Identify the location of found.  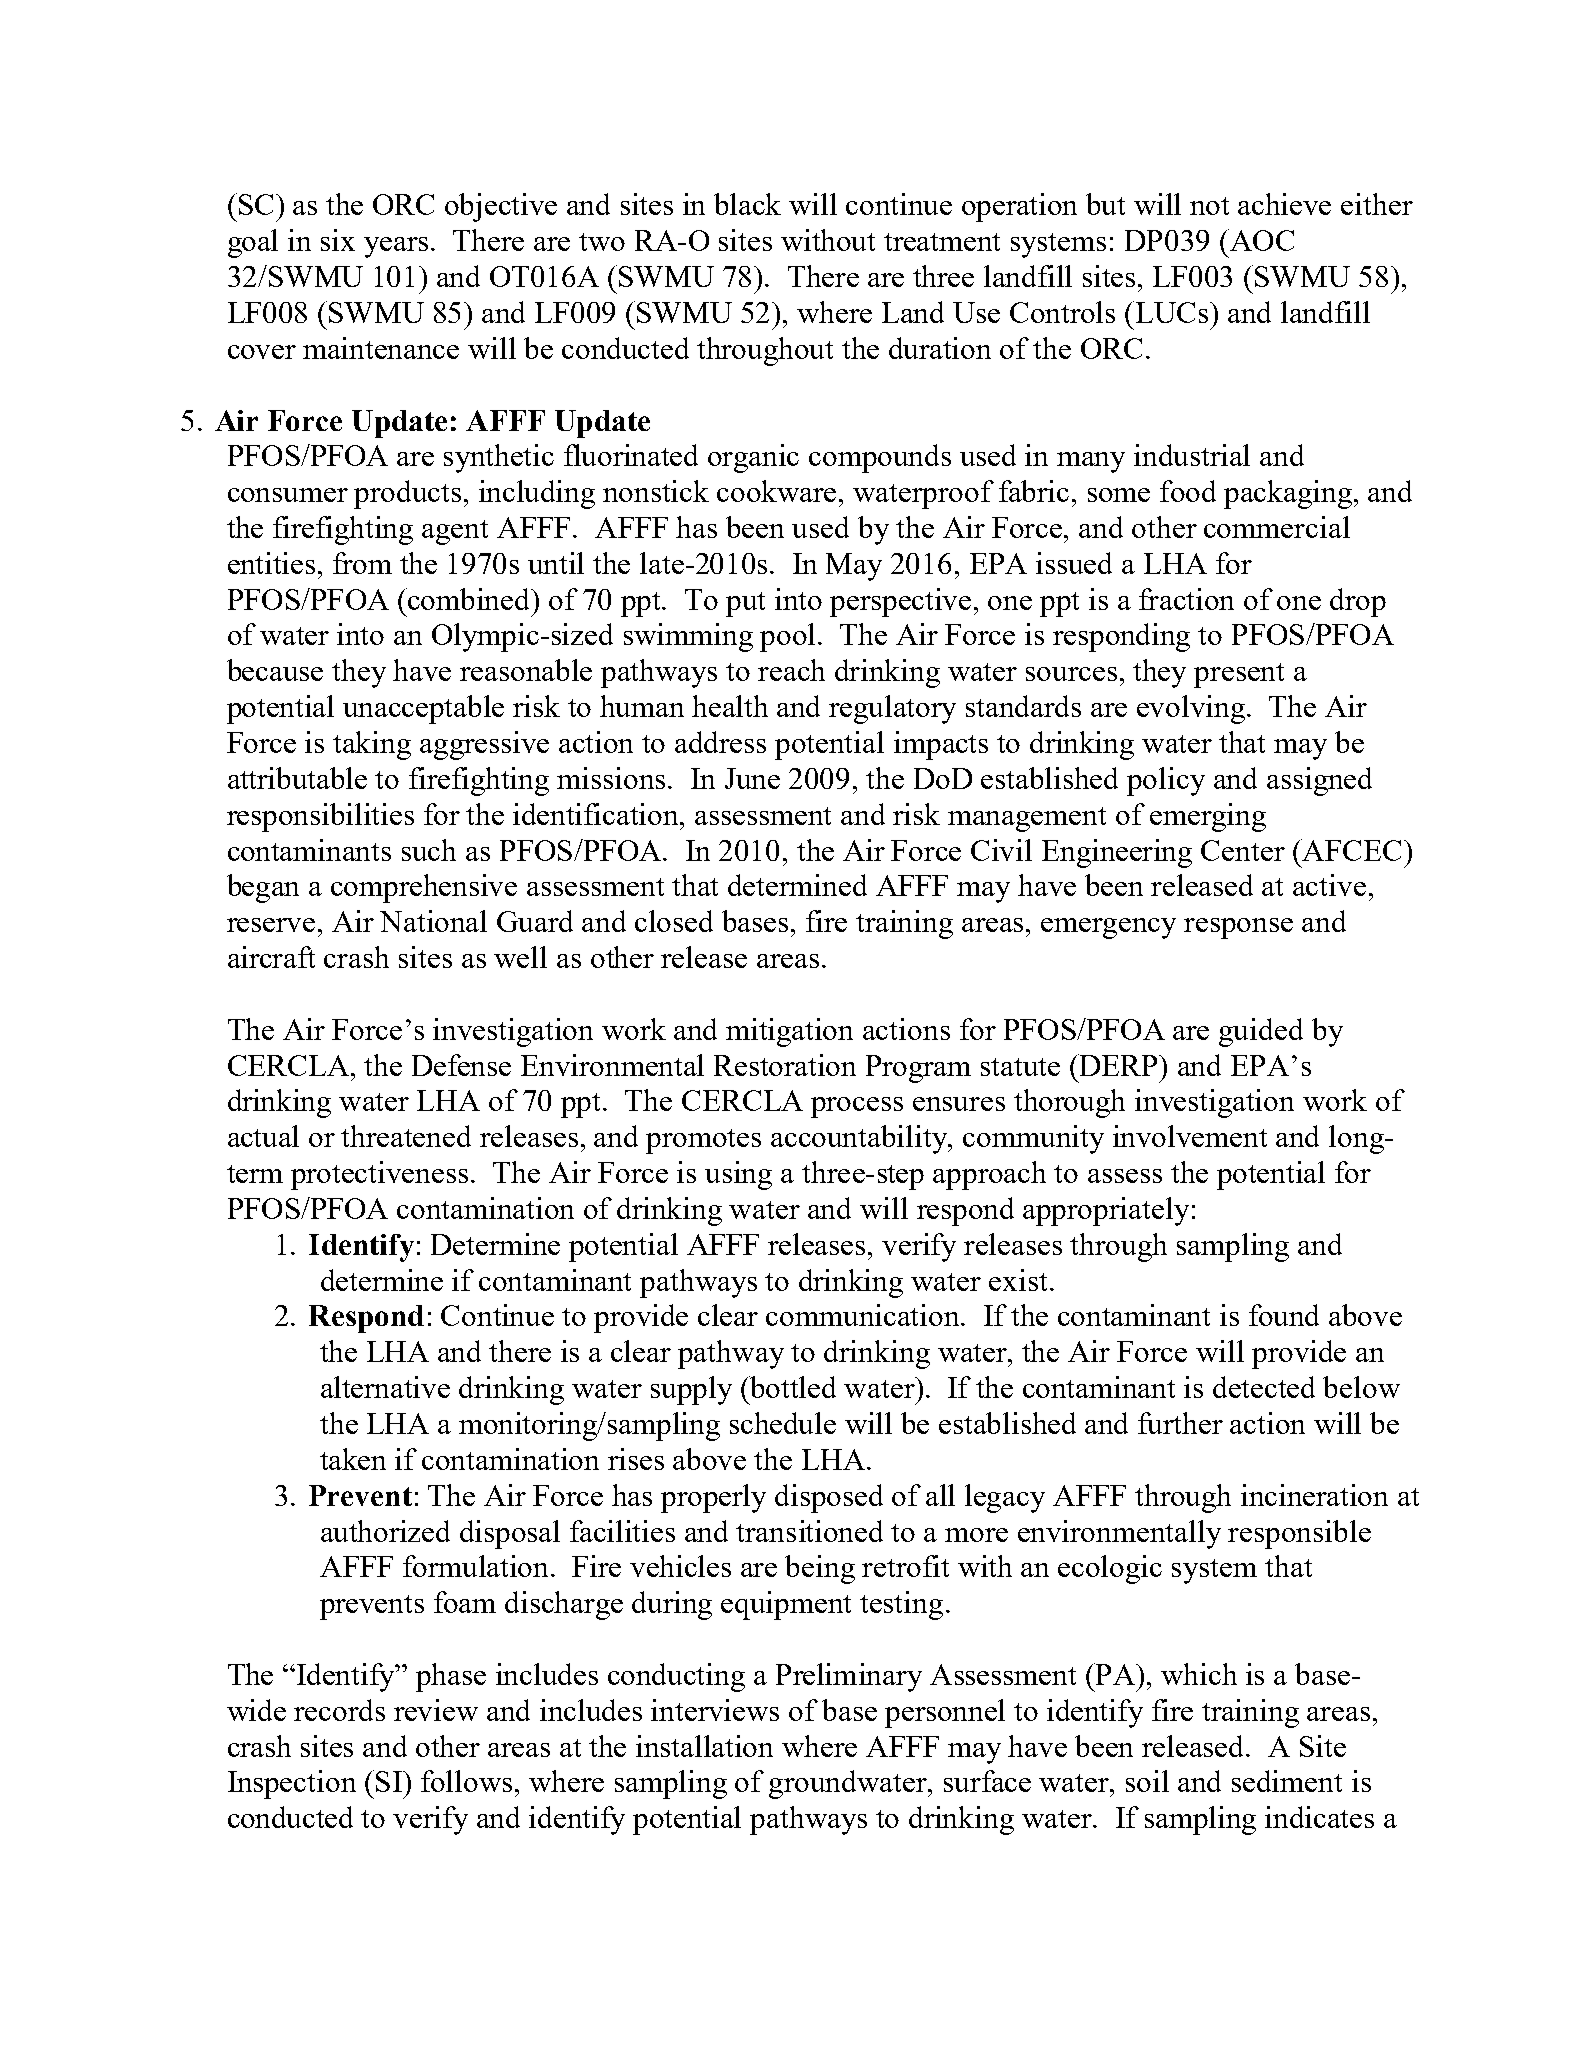
(1284, 1315).
